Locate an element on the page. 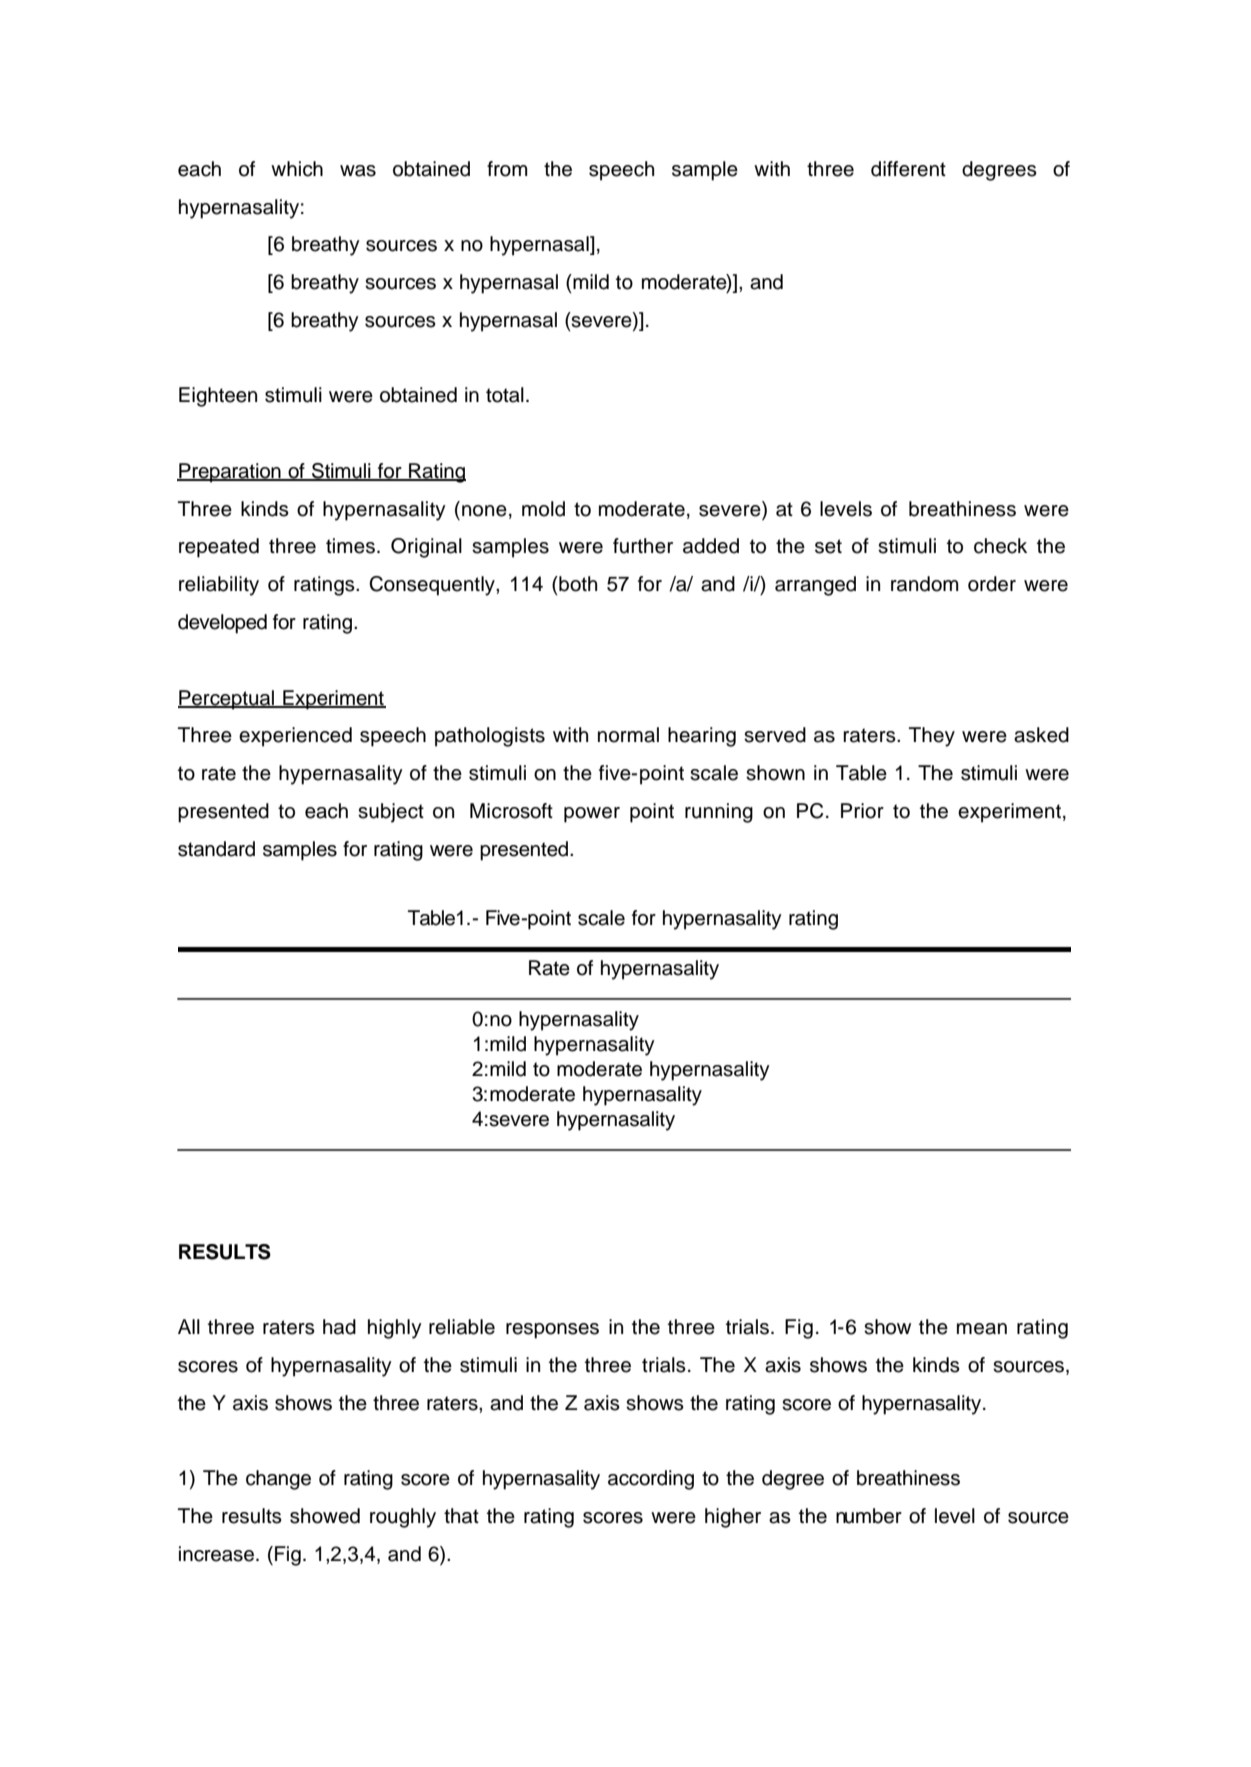 The width and height of the image is (1251, 1767). standard is located at coordinates (216, 849).
